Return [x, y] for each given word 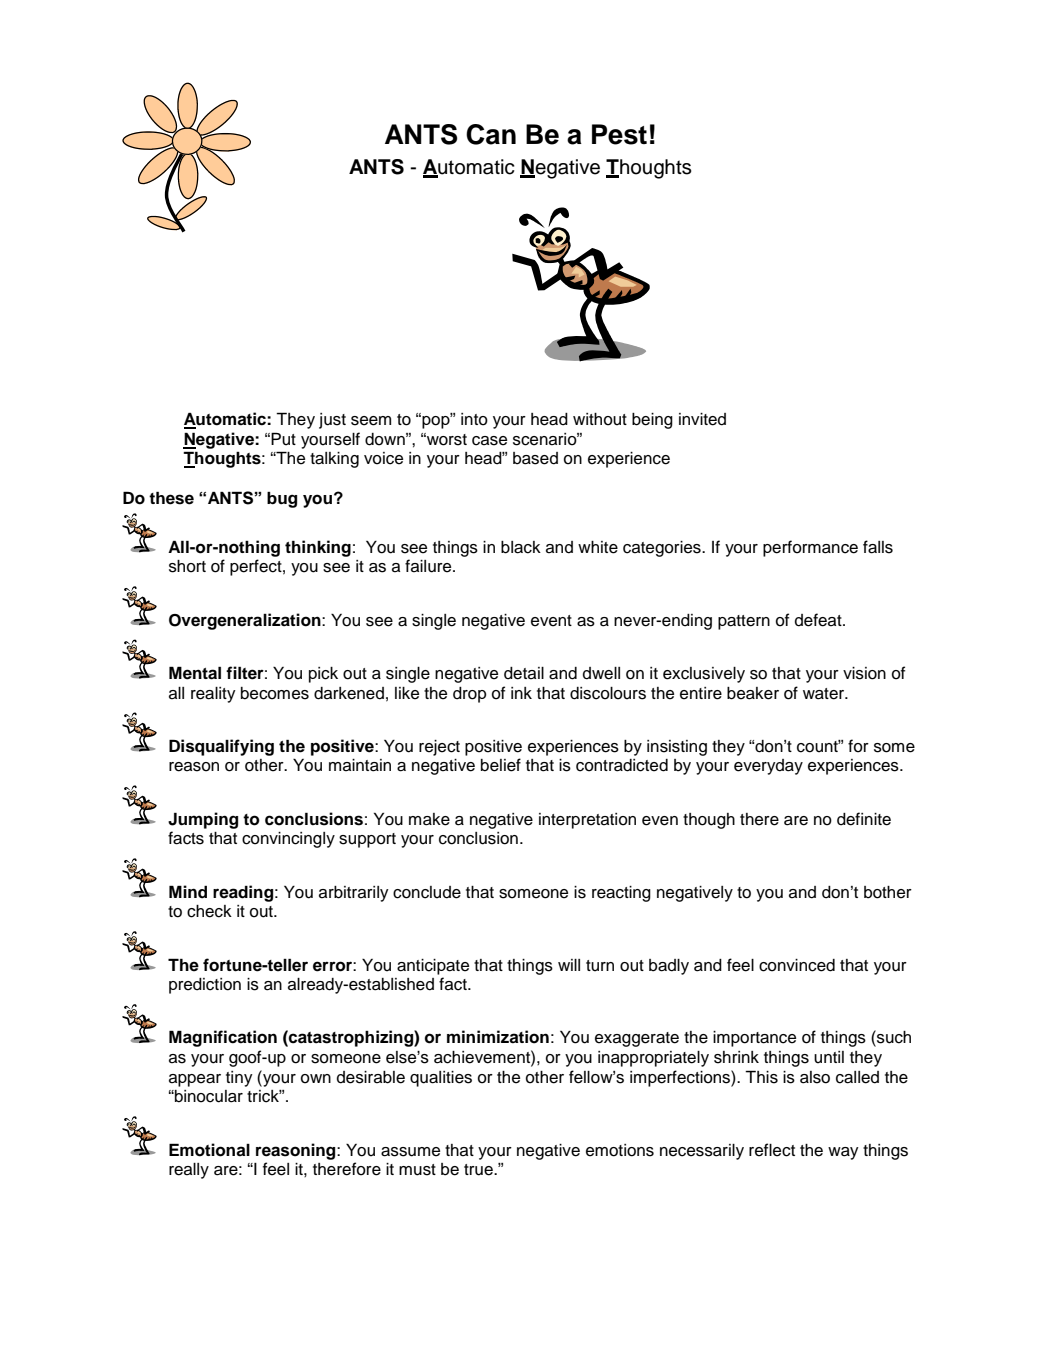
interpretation [587, 821]
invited [702, 419]
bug [282, 500]
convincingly [288, 840]
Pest [619, 134]
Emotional [209, 1150]
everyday [768, 767]
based [535, 458]
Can [491, 134]
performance [810, 548]
